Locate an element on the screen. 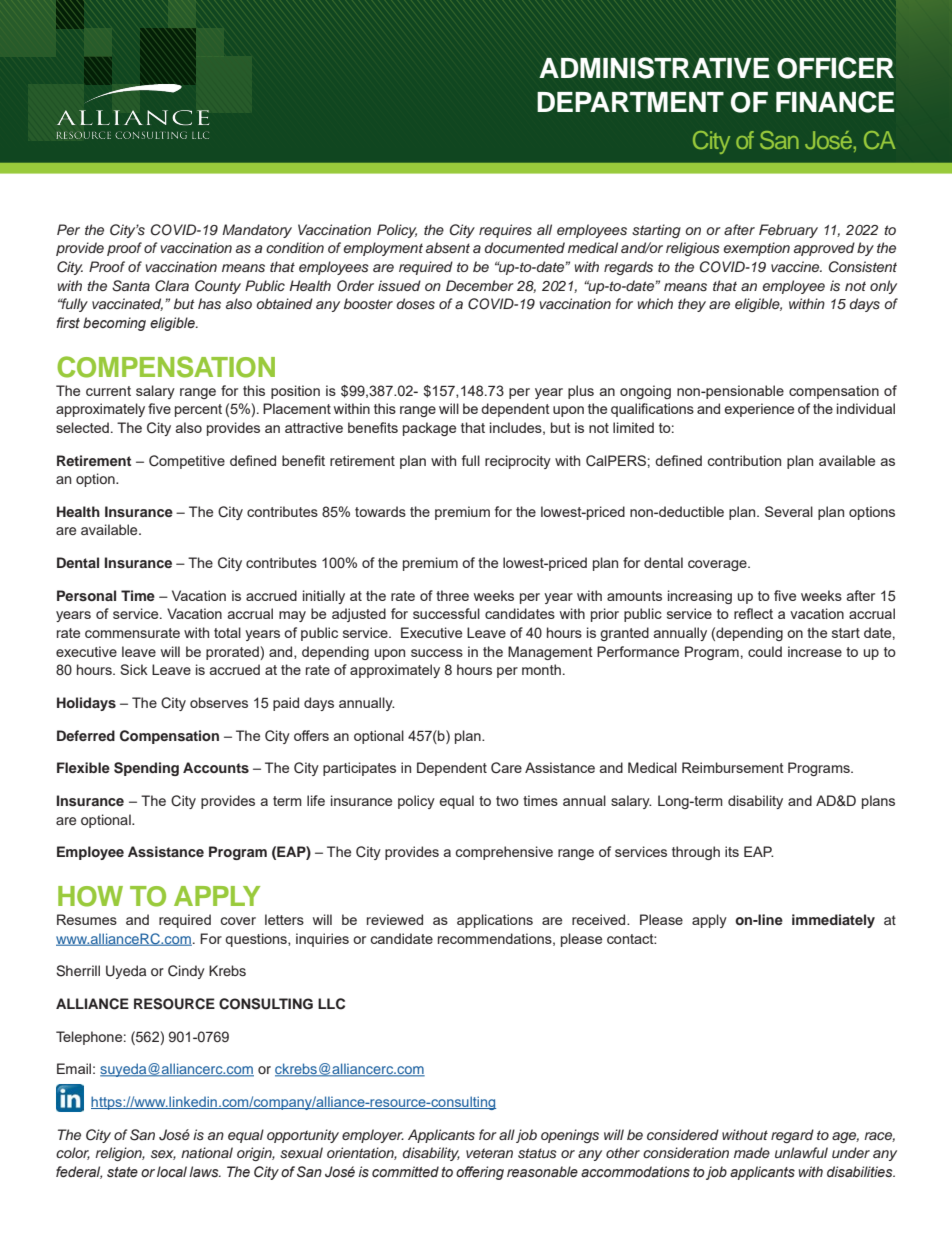 Image resolution: width=952 pixels, height=1233 pixels. reflect is located at coordinates (753, 613).
